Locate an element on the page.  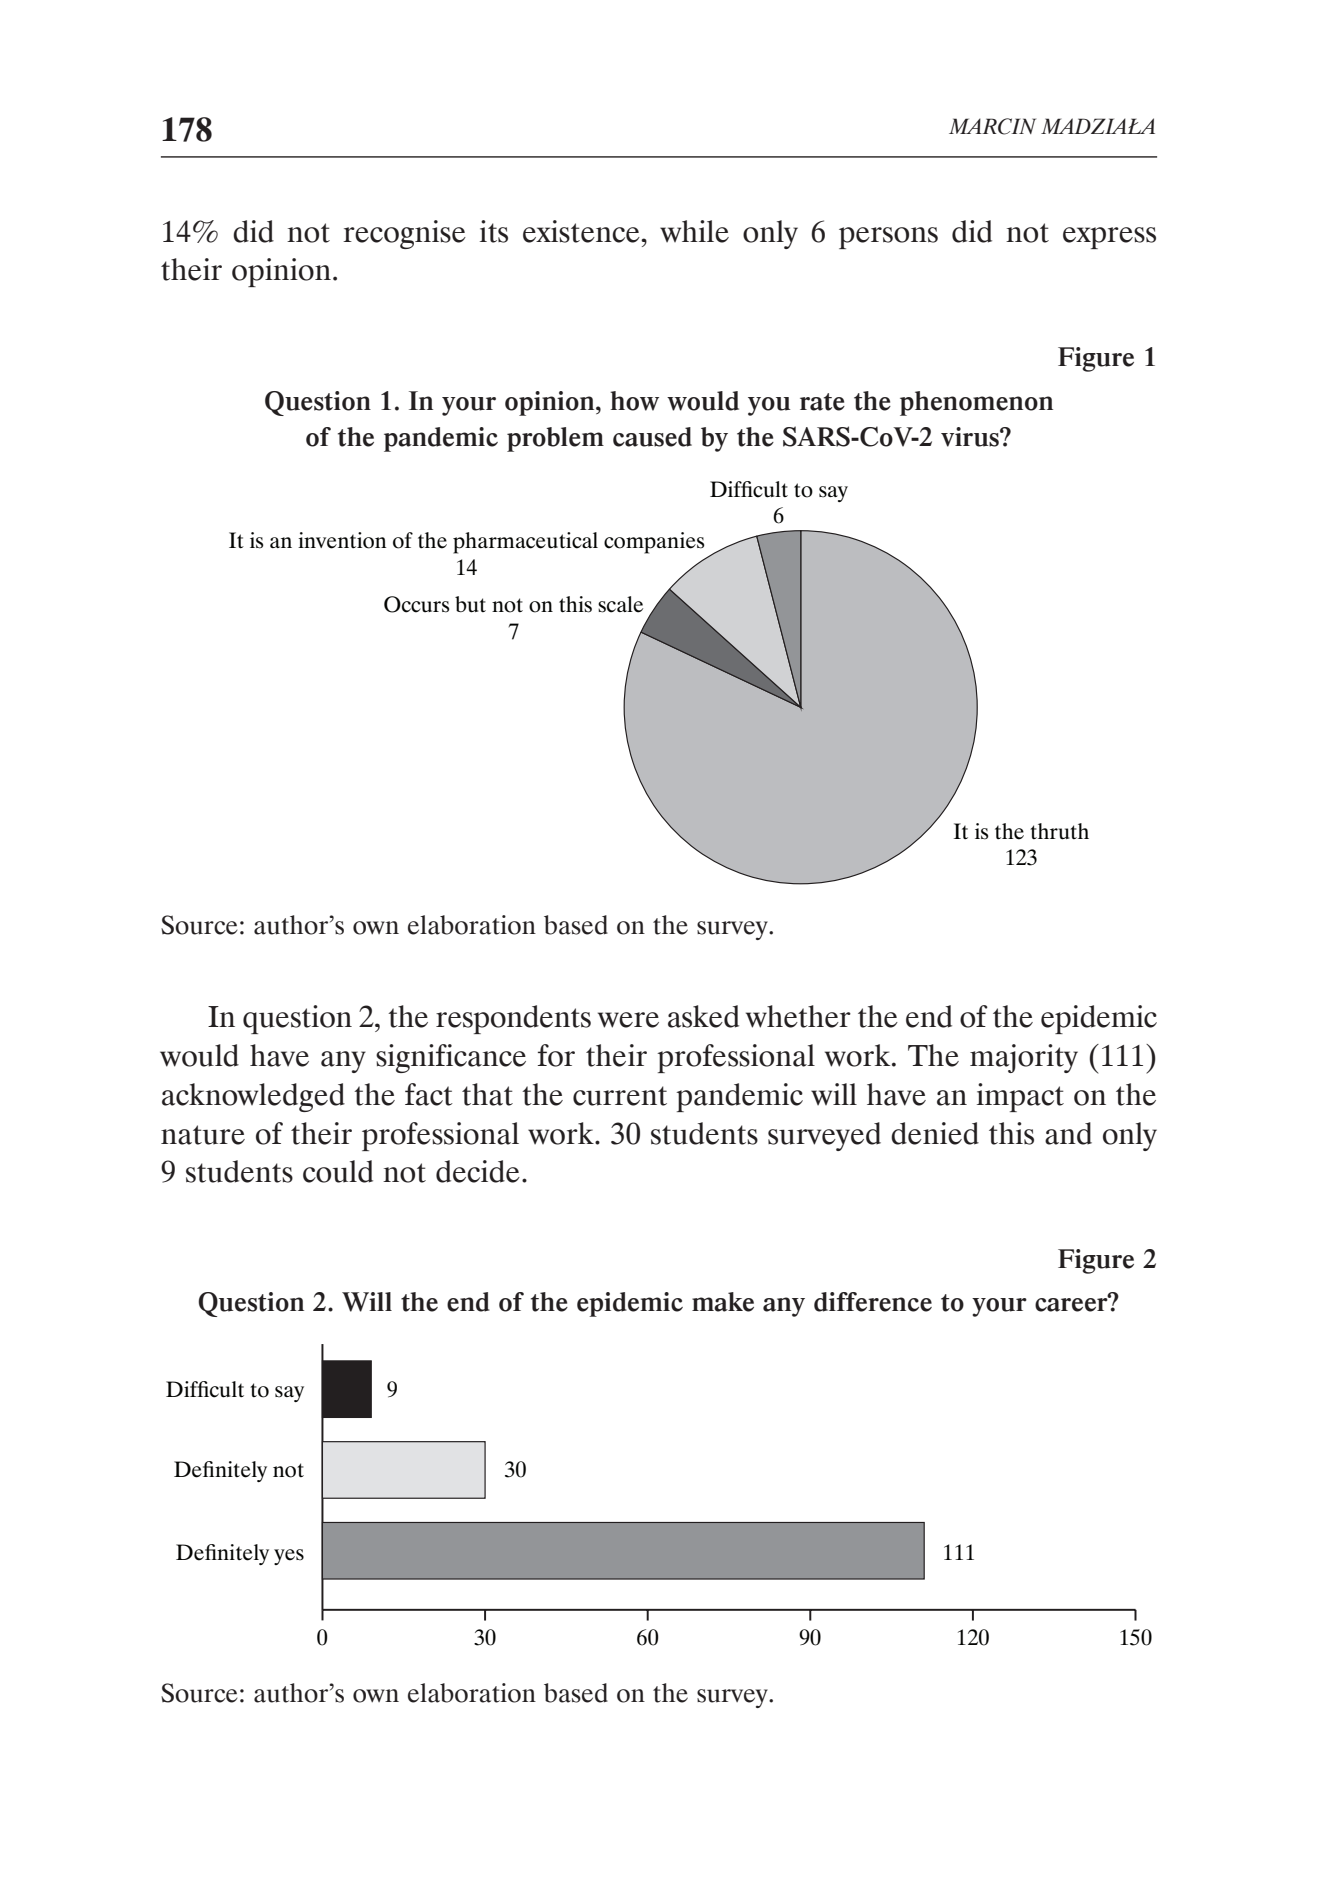
majority is located at coordinates (1024, 1058).
